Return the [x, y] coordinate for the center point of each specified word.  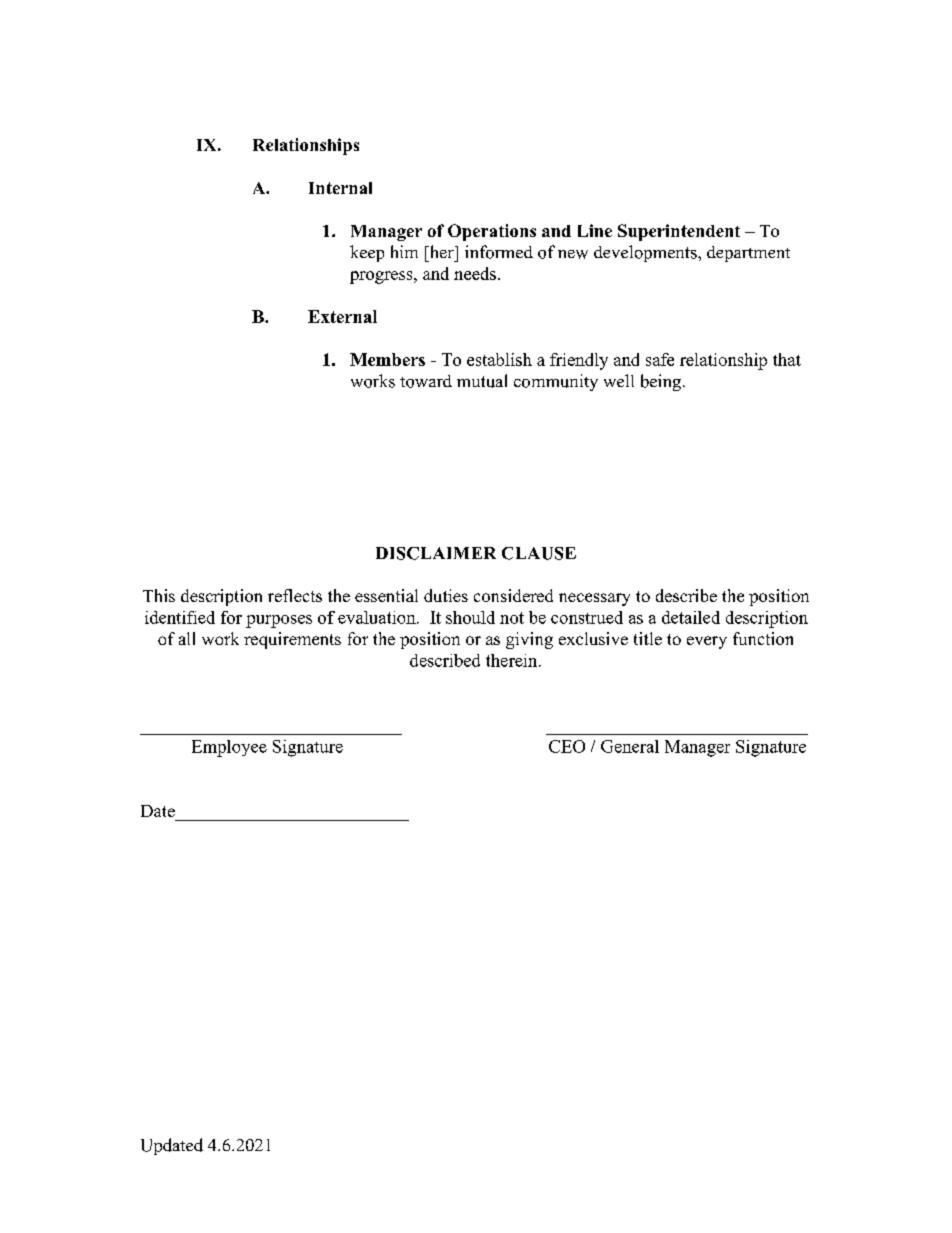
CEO [567, 746]
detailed [691, 617]
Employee [229, 748]
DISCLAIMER [436, 553]
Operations [492, 232]
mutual [482, 381]
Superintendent [679, 232]
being [661, 382]
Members [387, 359]
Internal [340, 188]
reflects [295, 595]
